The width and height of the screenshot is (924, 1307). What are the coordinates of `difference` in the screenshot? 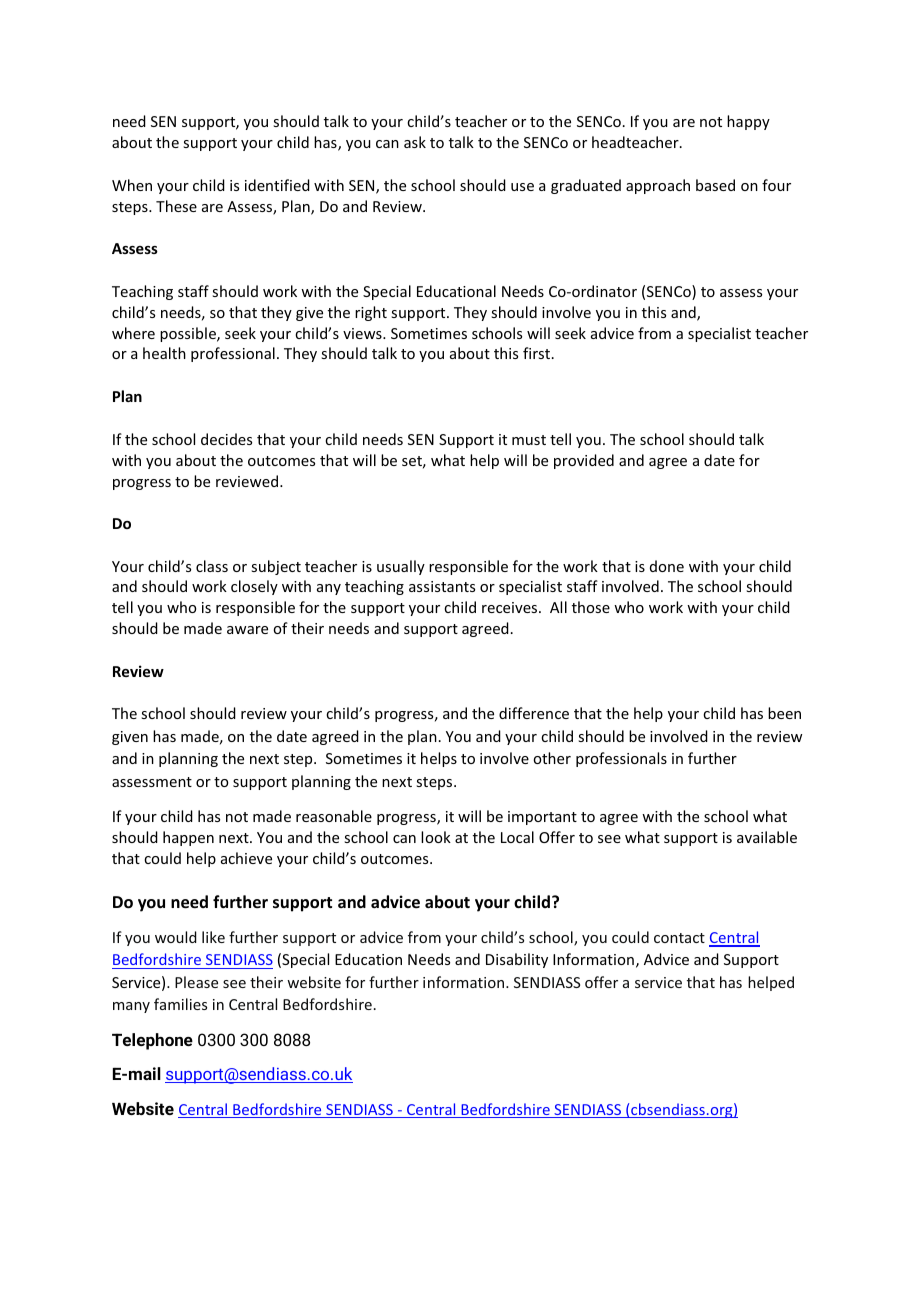 It's located at (534, 713).
